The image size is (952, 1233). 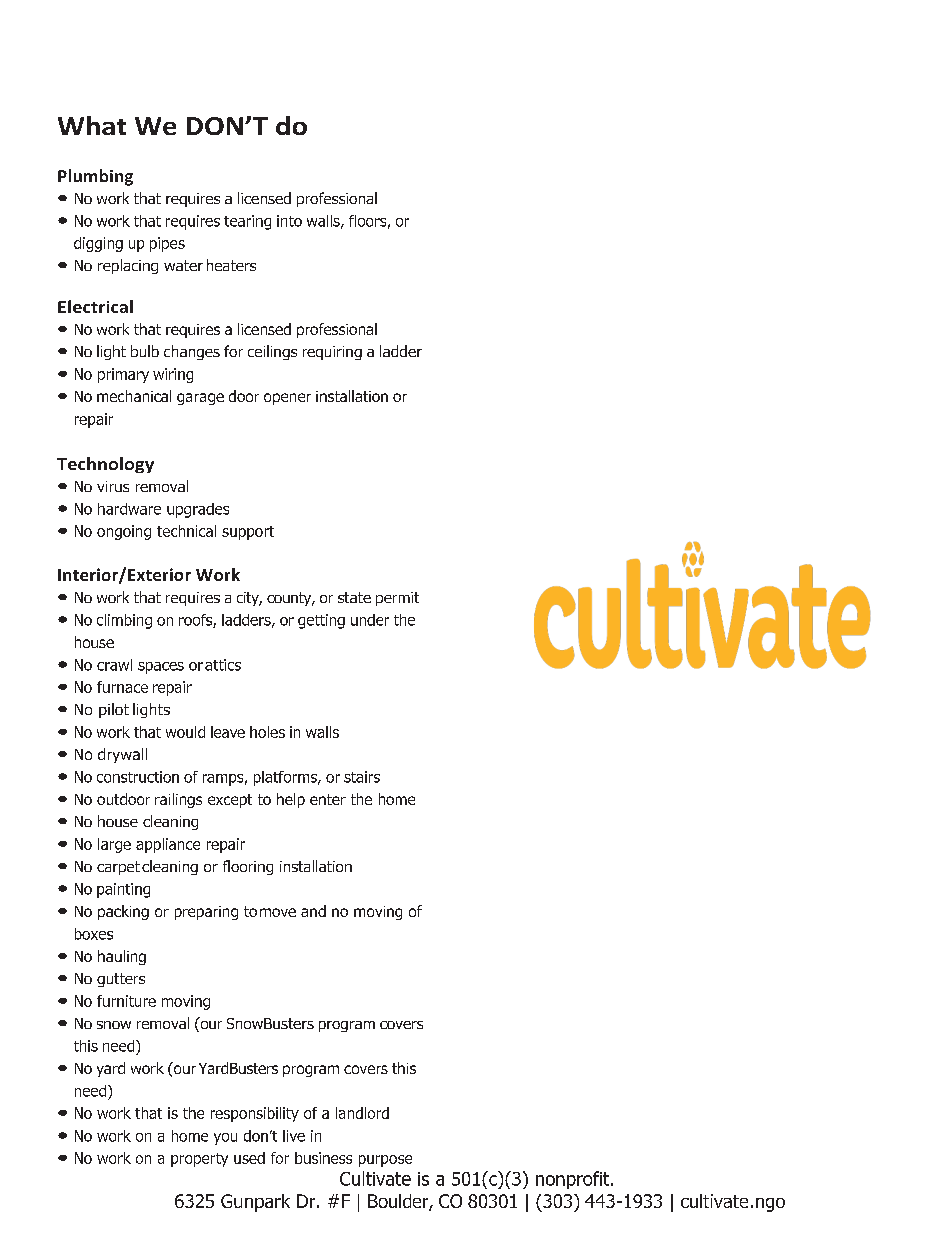 What do you see at coordinates (161, 668) in the page?
I see `spaces` at bounding box center [161, 668].
